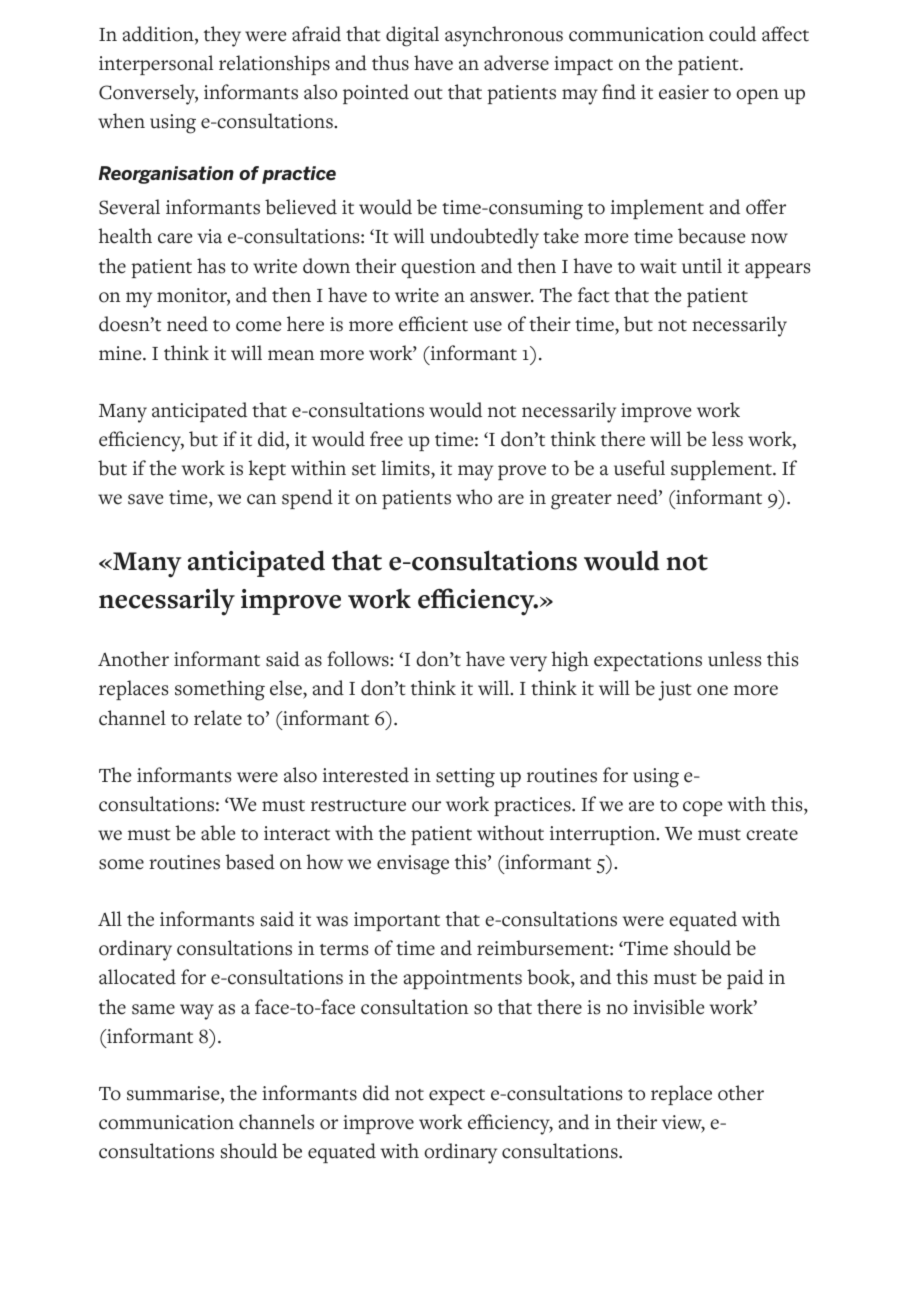 The width and height of the screenshot is (924, 1308). What do you see at coordinates (174, 1094) in the screenshot?
I see `summarise` at bounding box center [174, 1094].
